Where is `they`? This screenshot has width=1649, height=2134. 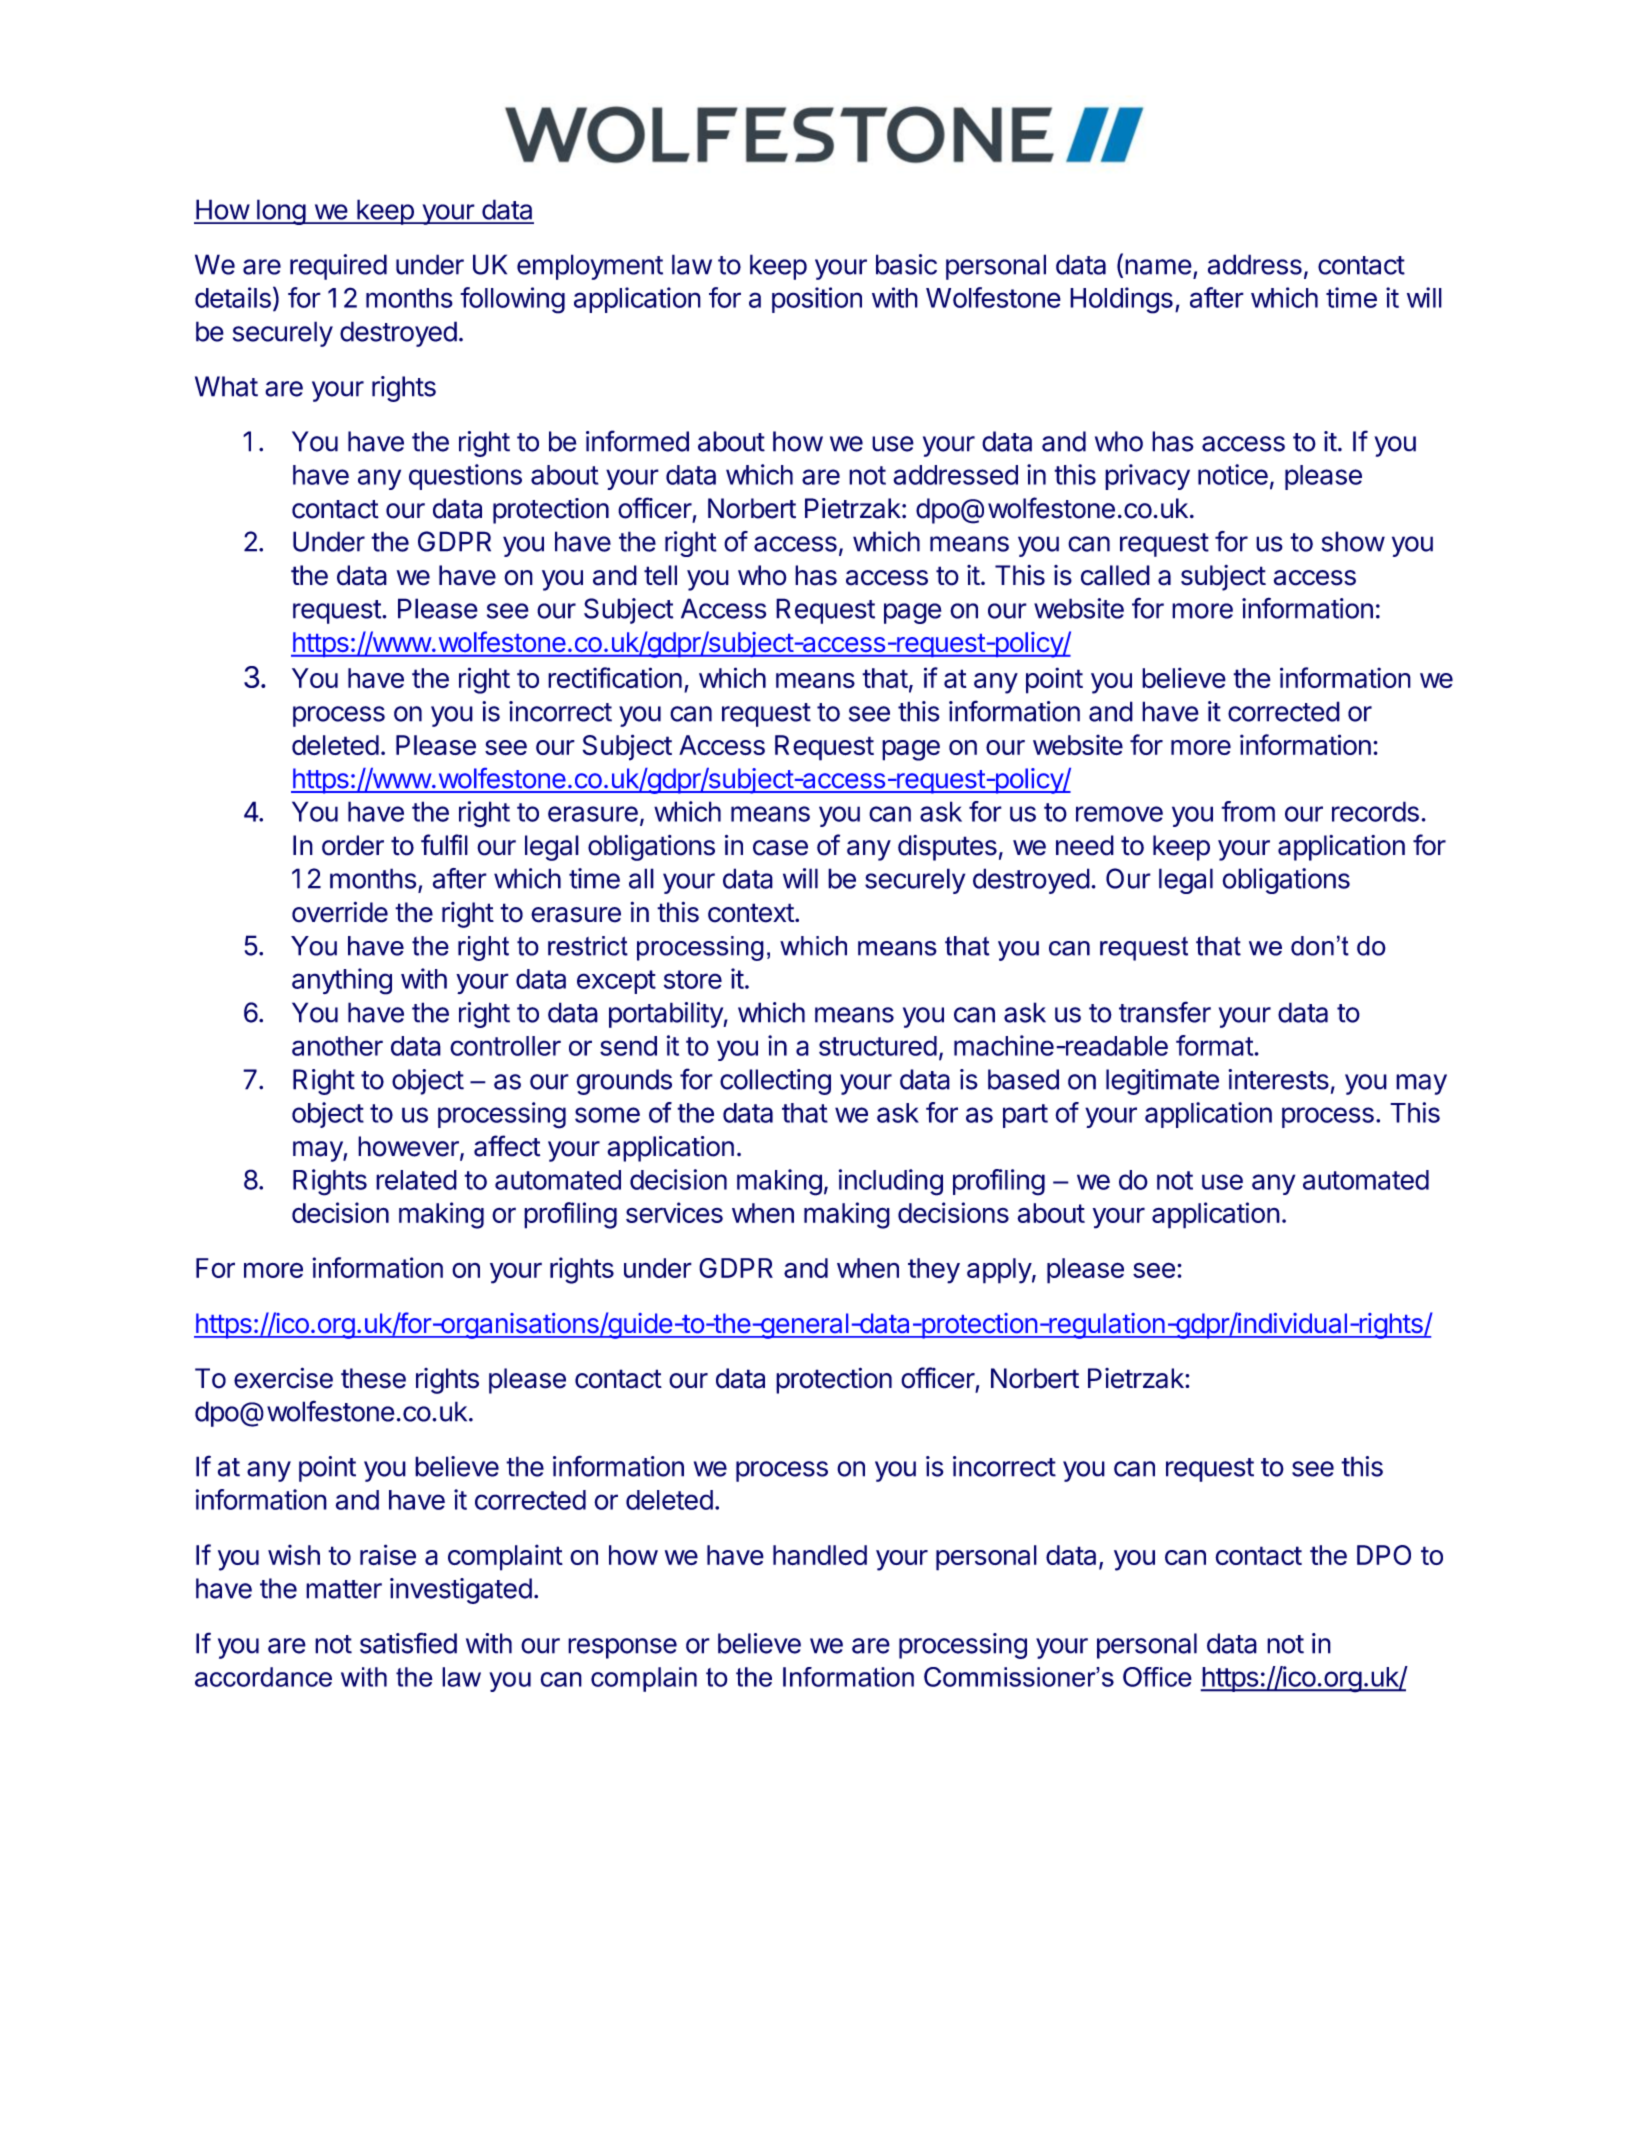
they is located at coordinates (934, 1271).
